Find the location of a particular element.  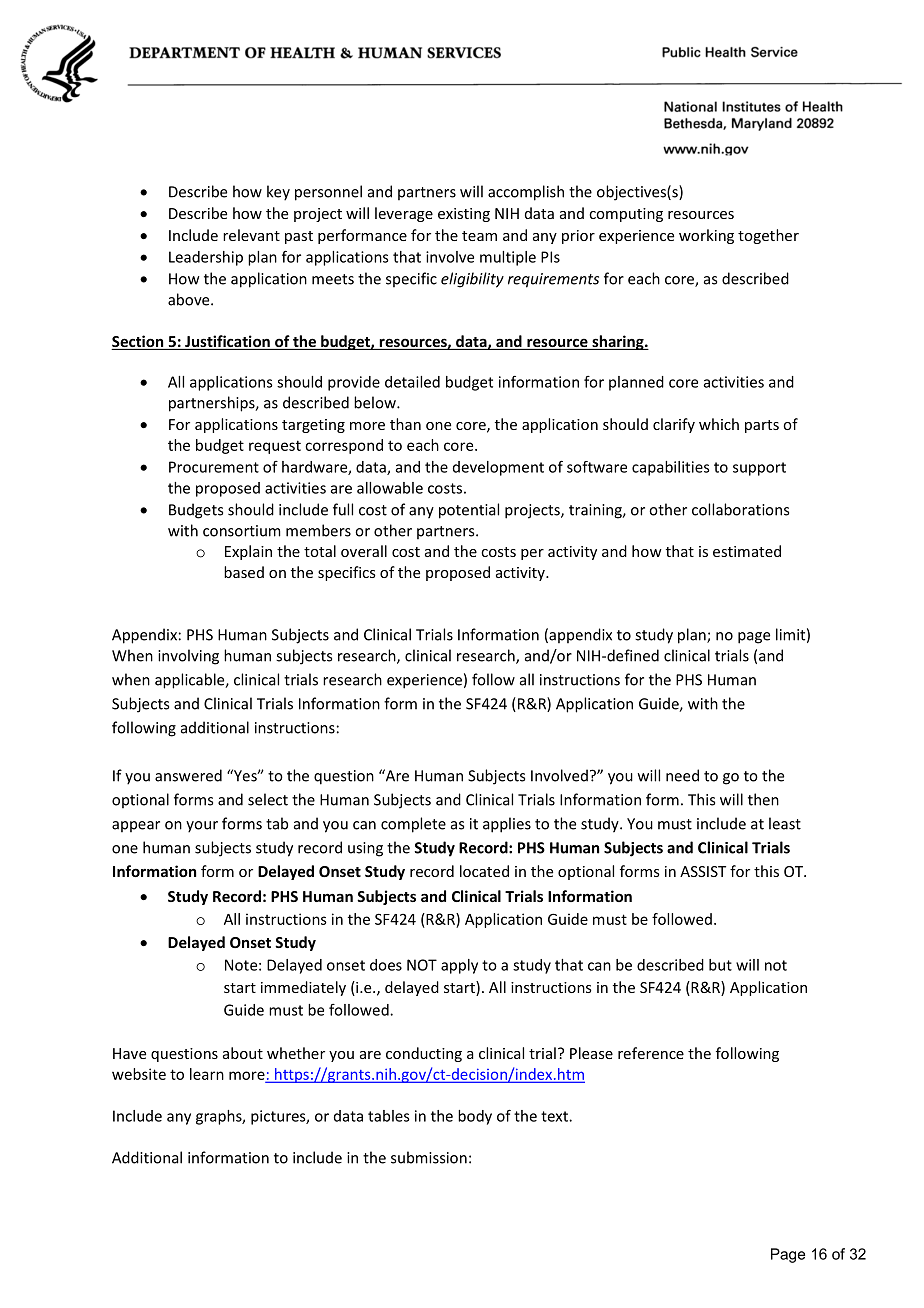

existing is located at coordinates (464, 215).
